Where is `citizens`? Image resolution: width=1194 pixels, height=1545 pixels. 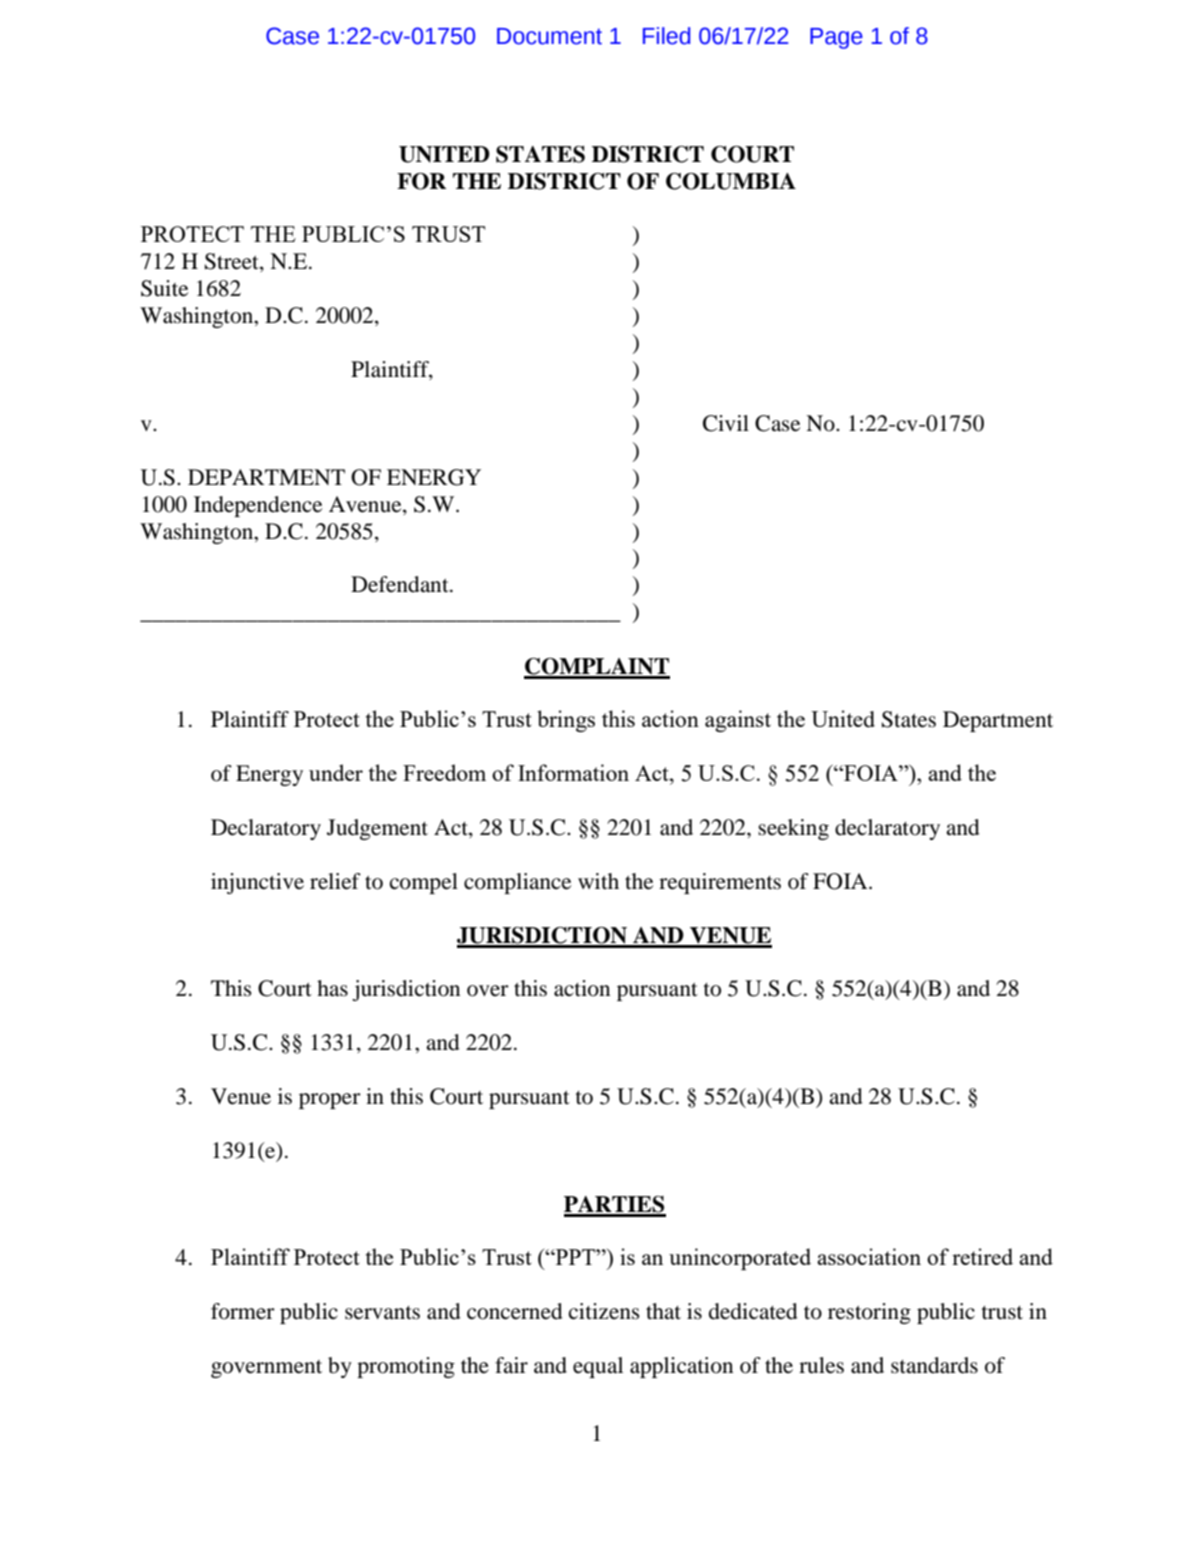 citizens is located at coordinates (604, 1311).
